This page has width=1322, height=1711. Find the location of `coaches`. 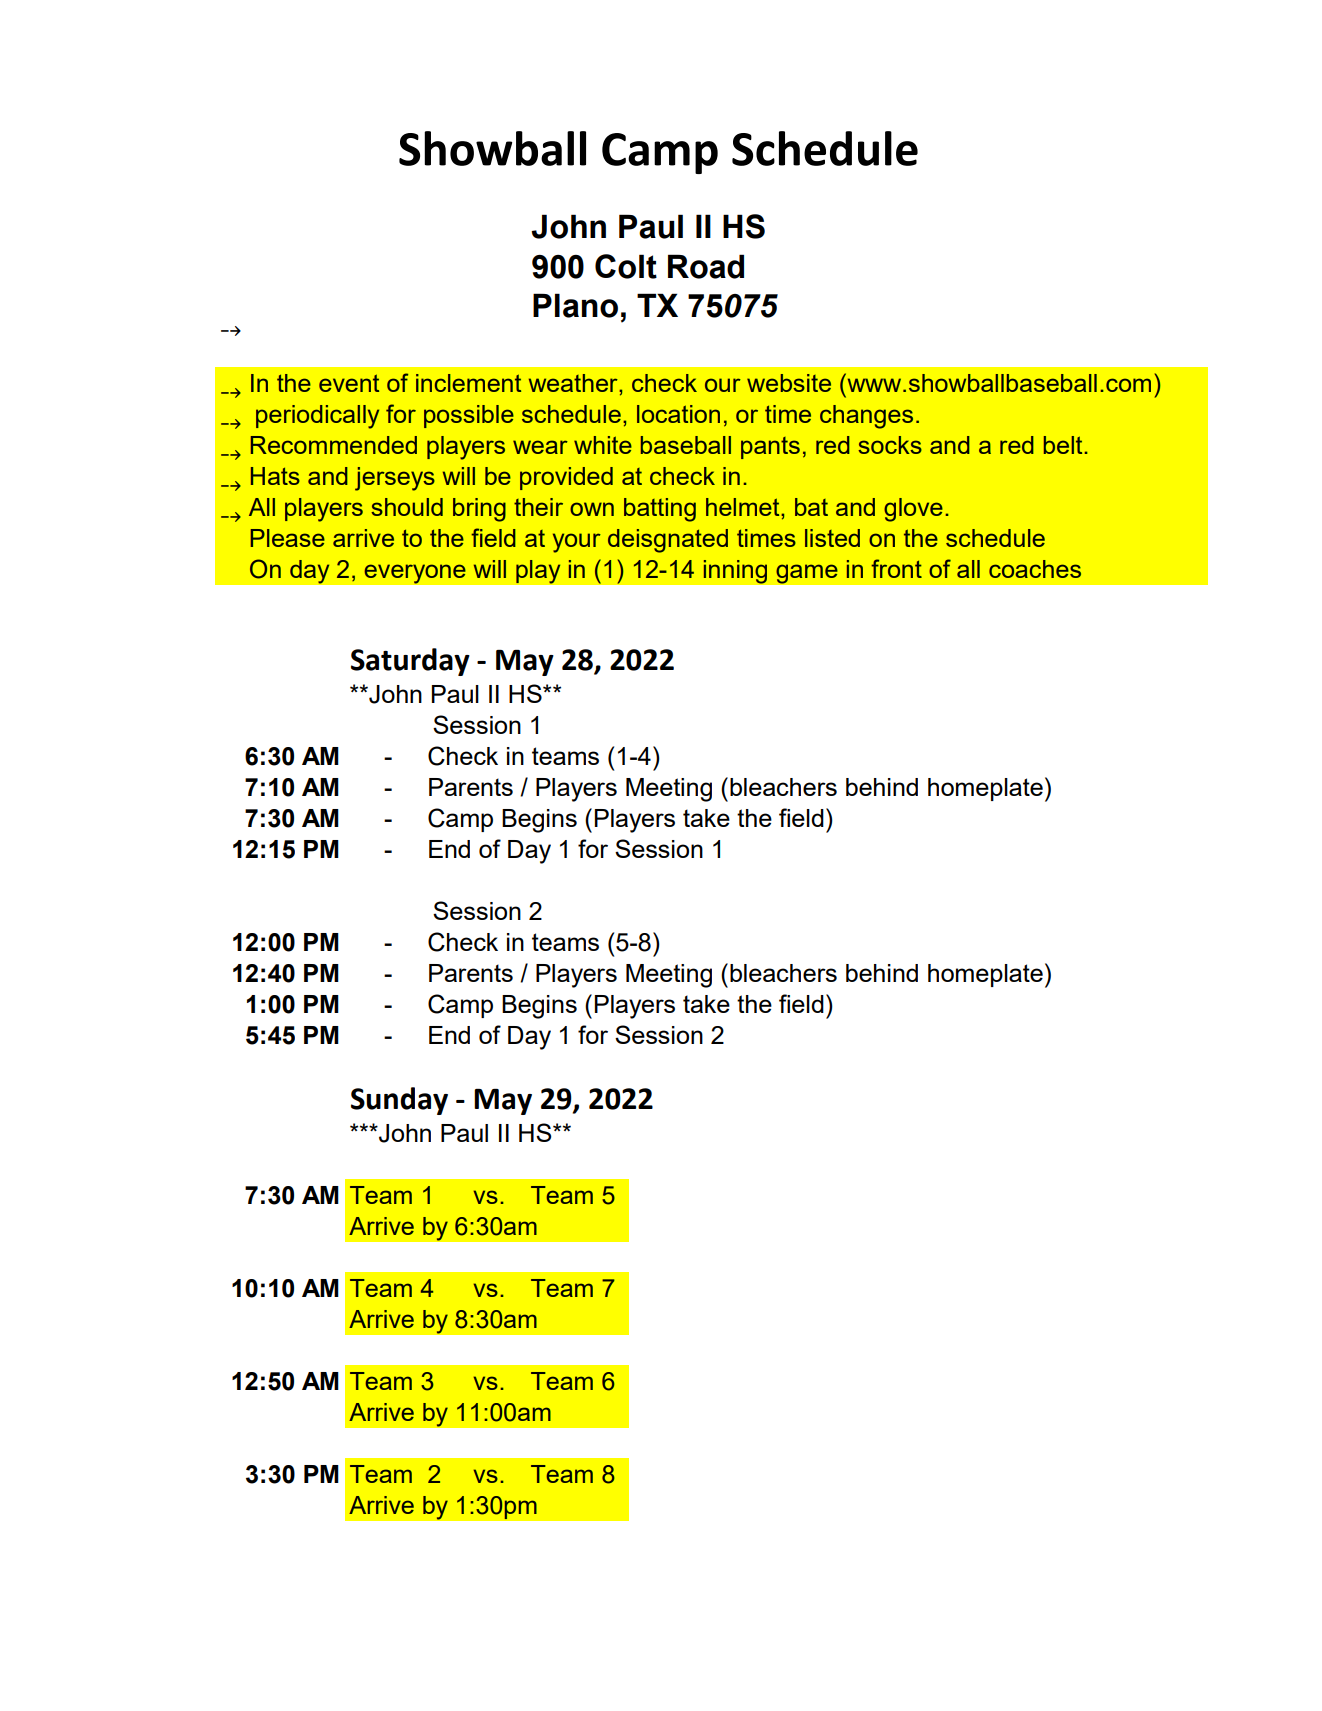

coaches is located at coordinates (1035, 569).
